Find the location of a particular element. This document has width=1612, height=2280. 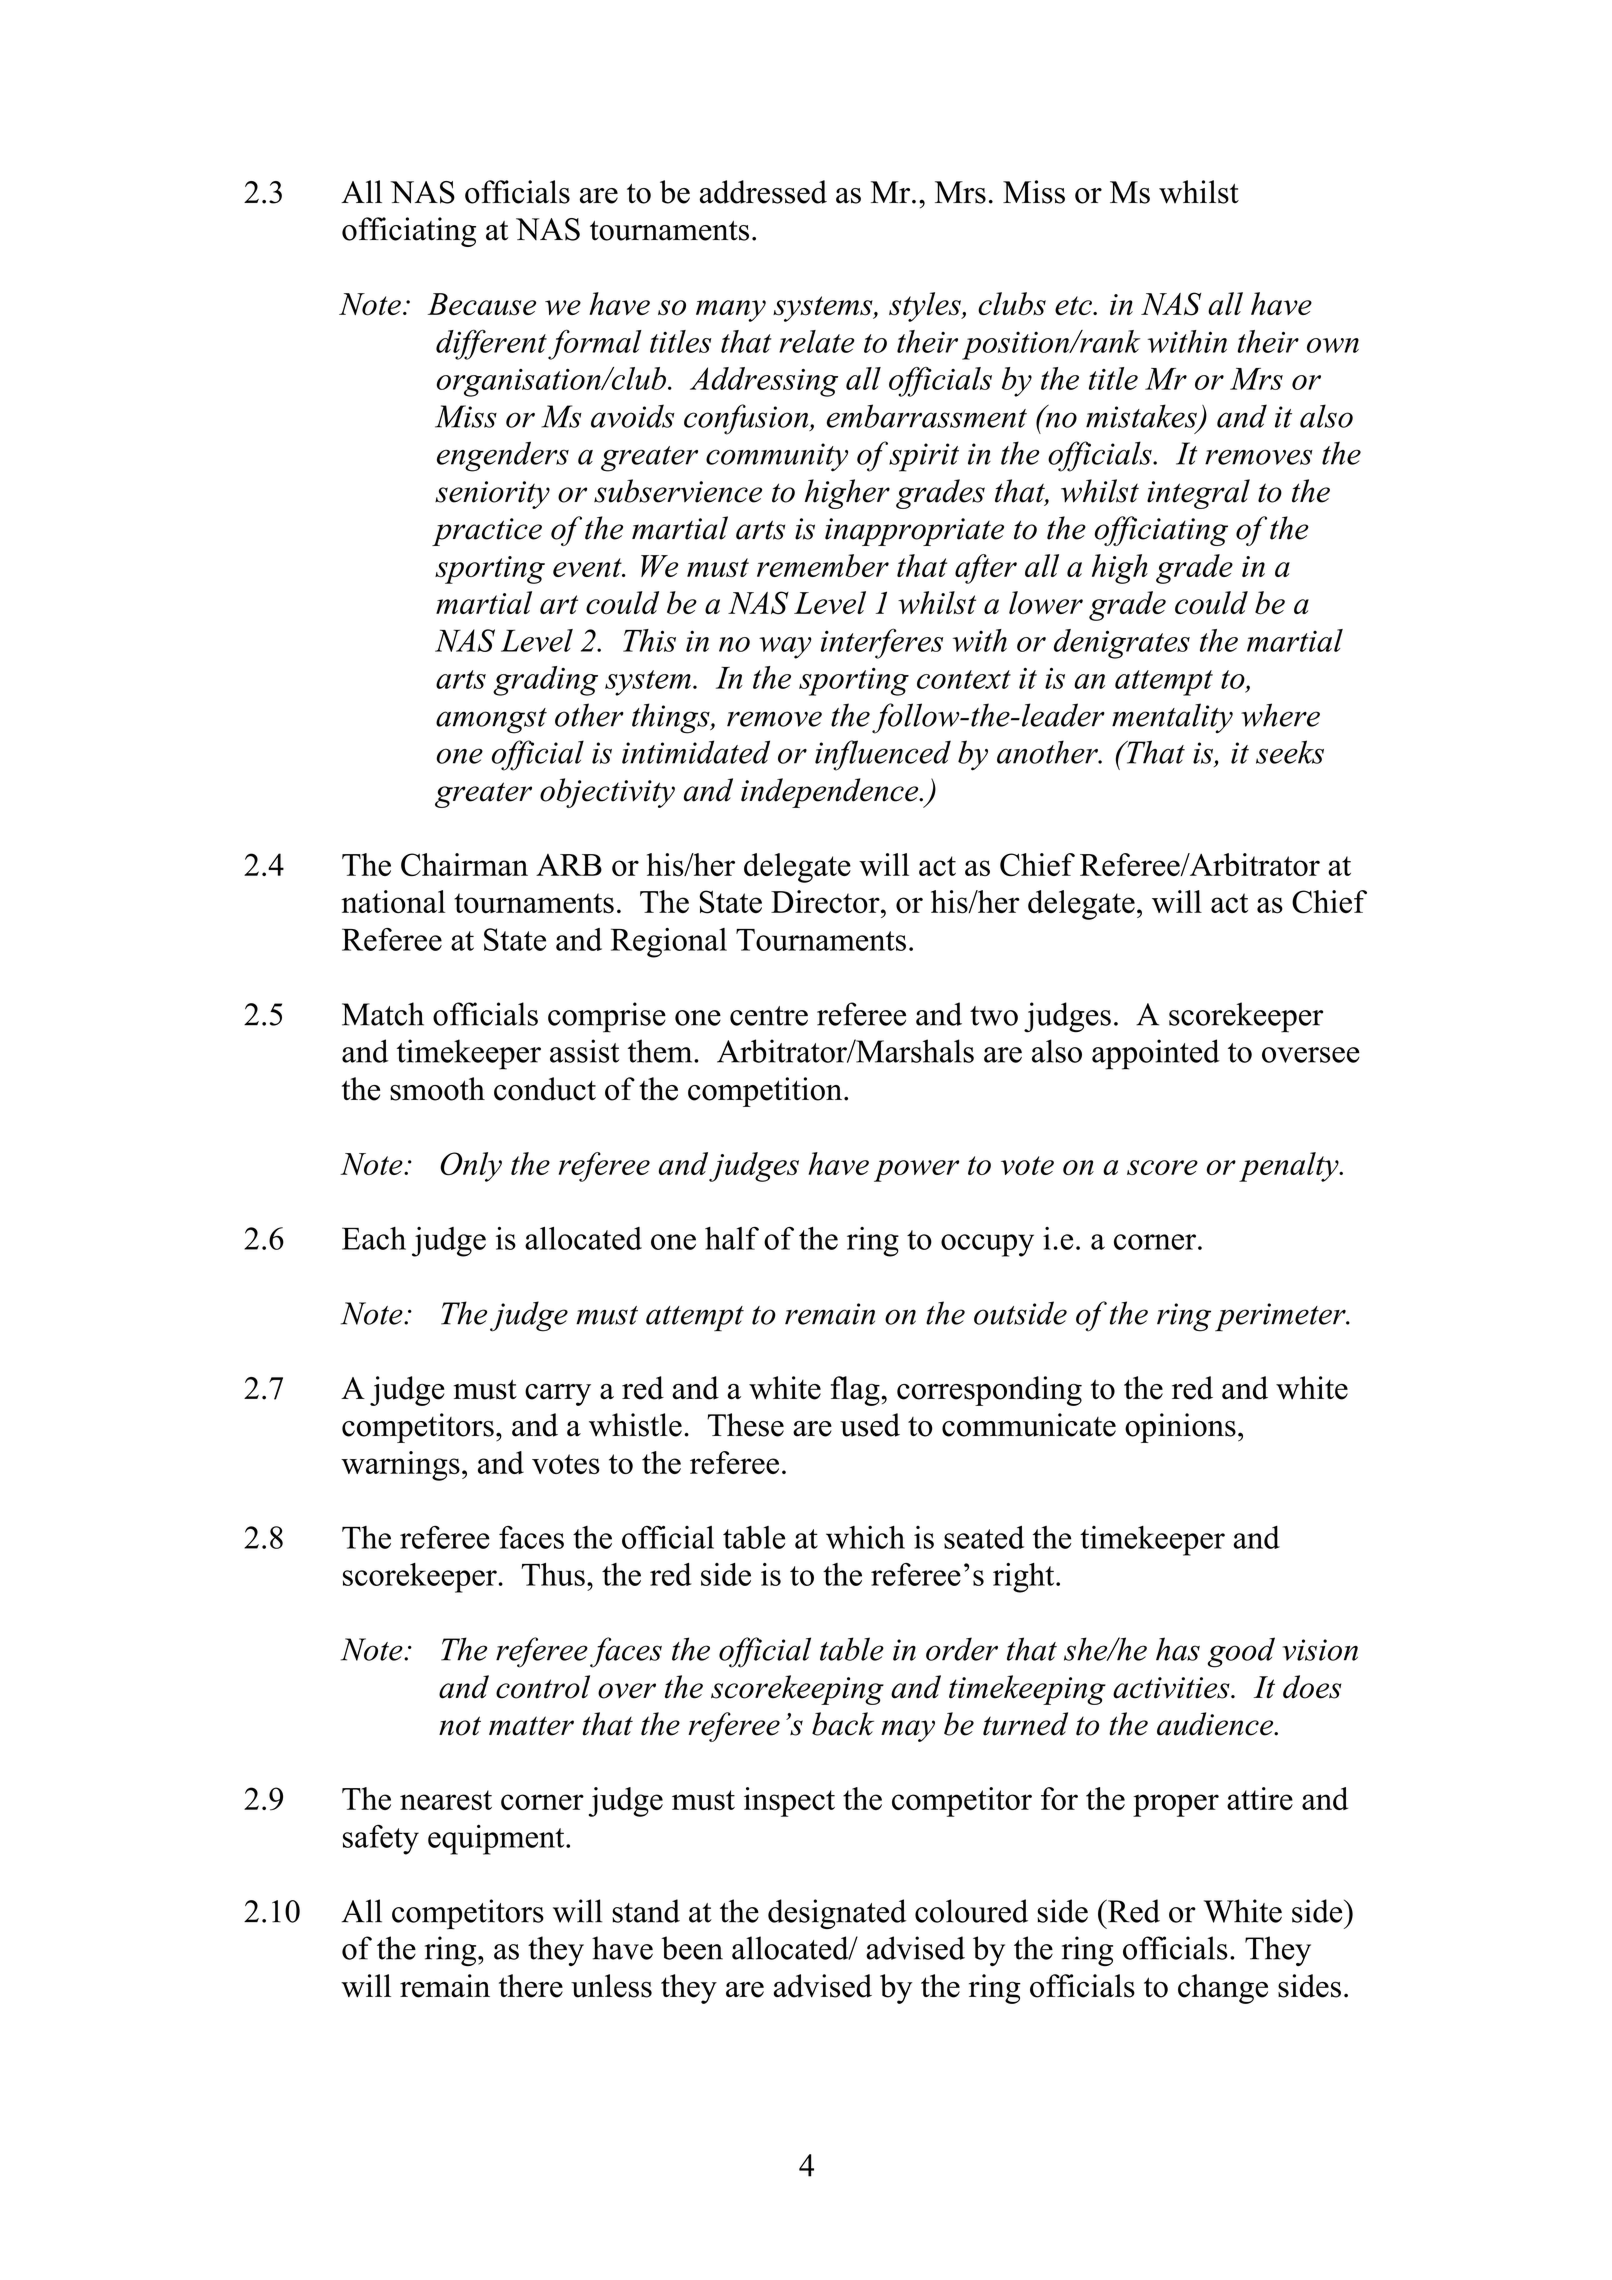

own is located at coordinates (1333, 345).
